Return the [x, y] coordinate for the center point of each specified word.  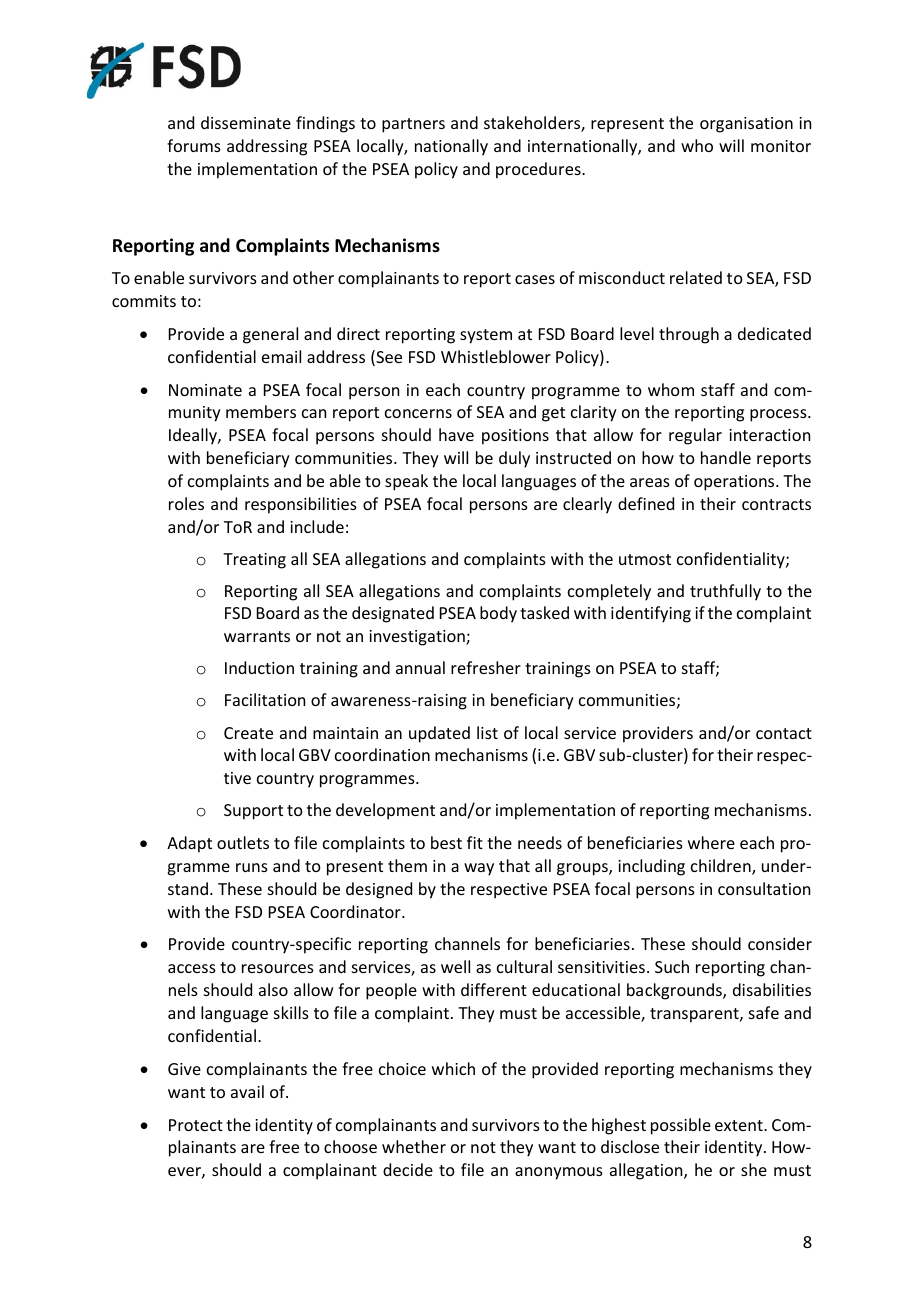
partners [413, 125]
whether [414, 1146]
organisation [746, 125]
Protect [196, 1125]
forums [194, 145]
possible [681, 1126]
